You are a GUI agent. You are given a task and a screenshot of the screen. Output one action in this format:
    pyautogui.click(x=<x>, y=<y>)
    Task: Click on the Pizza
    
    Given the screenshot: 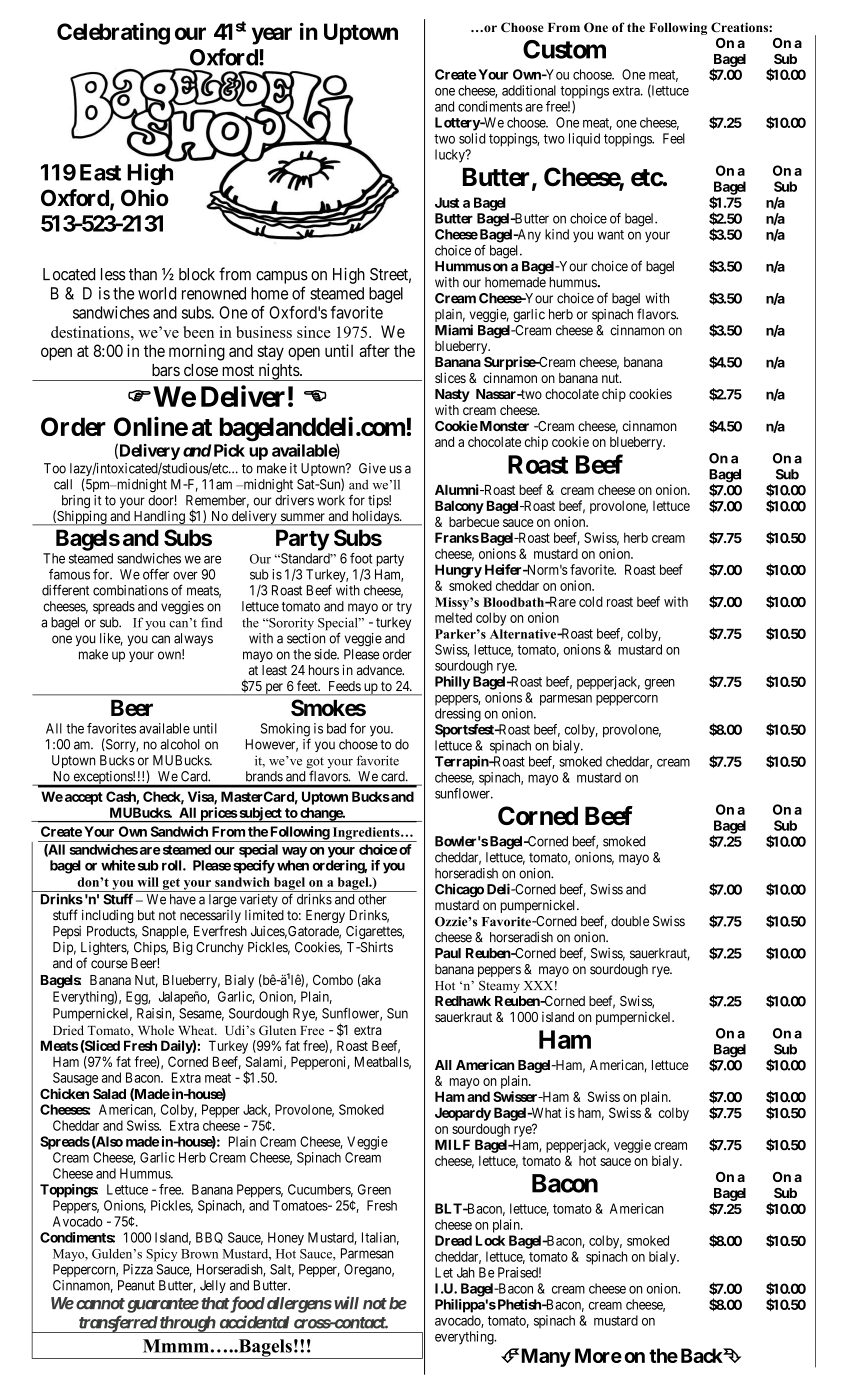 What is the action you would take?
    pyautogui.click(x=138, y=1269)
